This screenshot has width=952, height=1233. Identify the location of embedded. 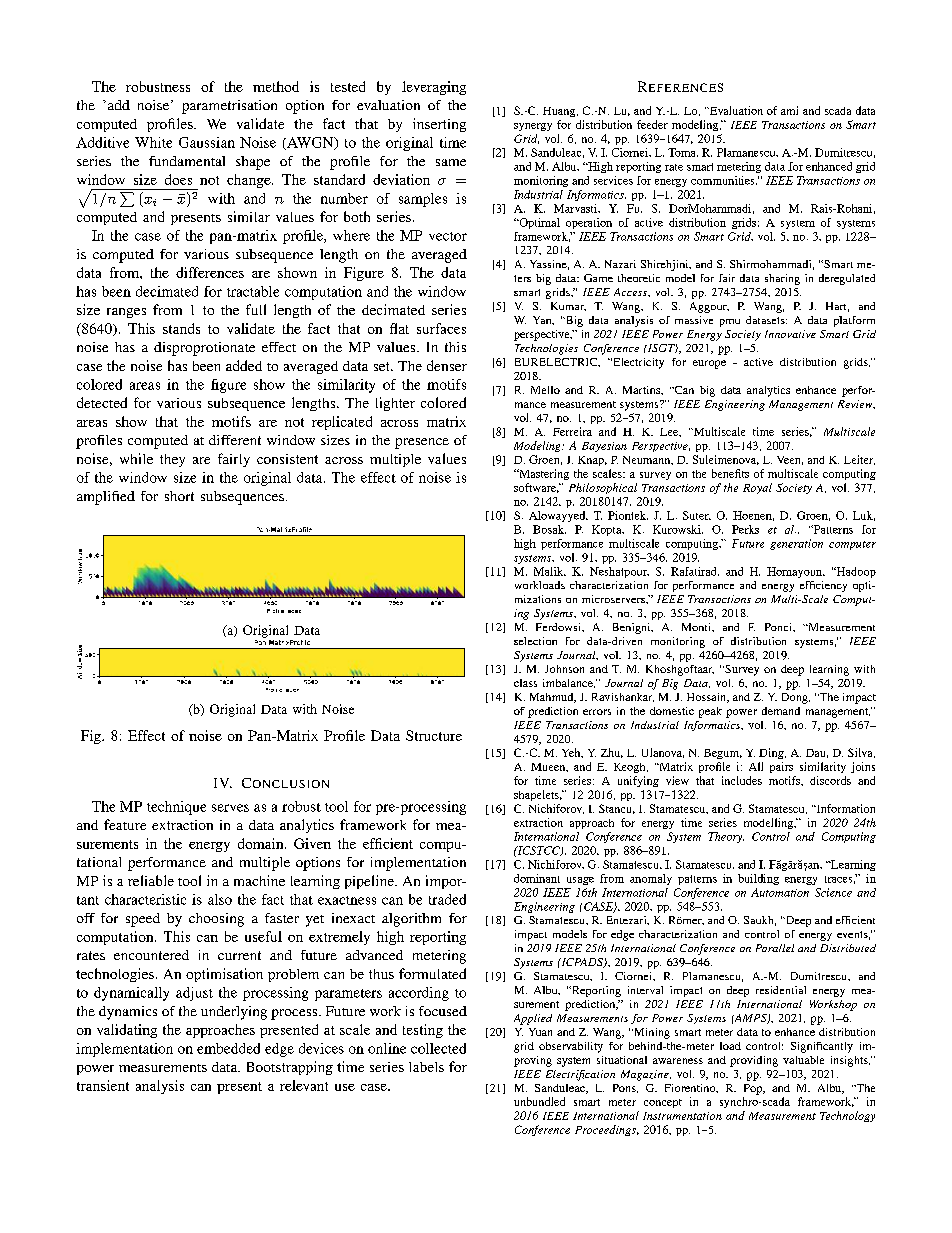
(228, 1048).
